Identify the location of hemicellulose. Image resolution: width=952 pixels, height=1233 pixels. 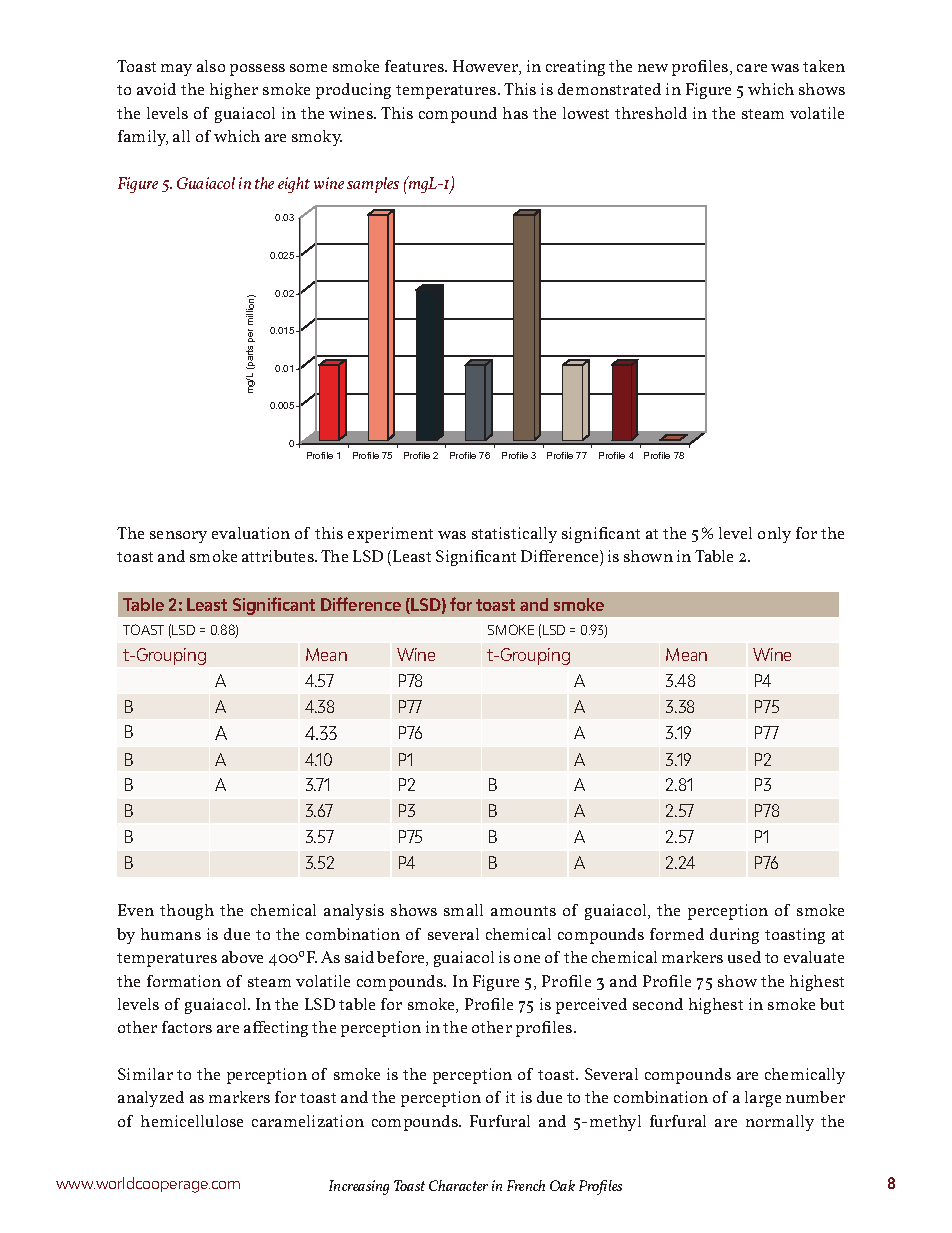
(192, 1121).
